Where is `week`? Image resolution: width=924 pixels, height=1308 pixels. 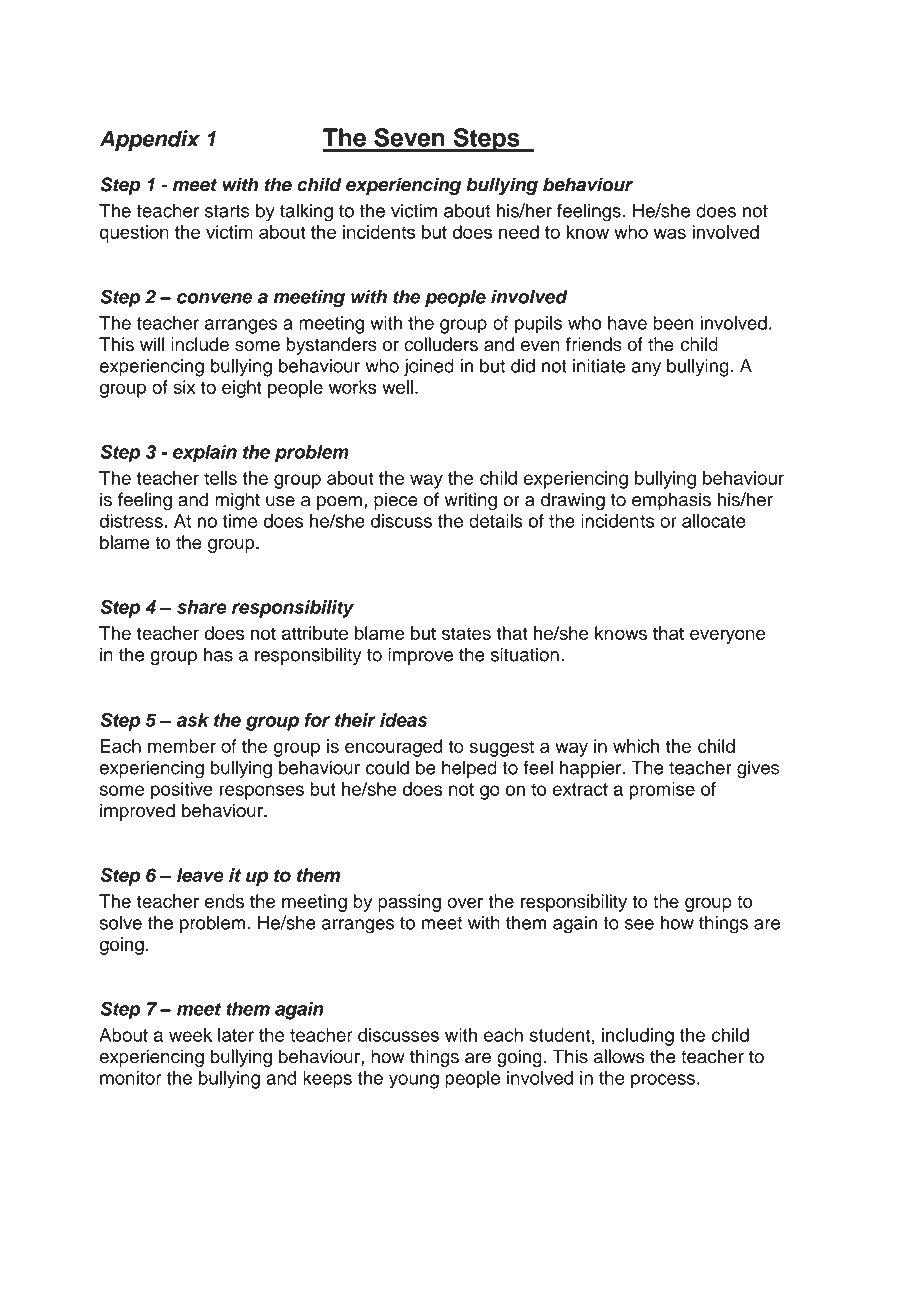 week is located at coordinates (190, 1035).
